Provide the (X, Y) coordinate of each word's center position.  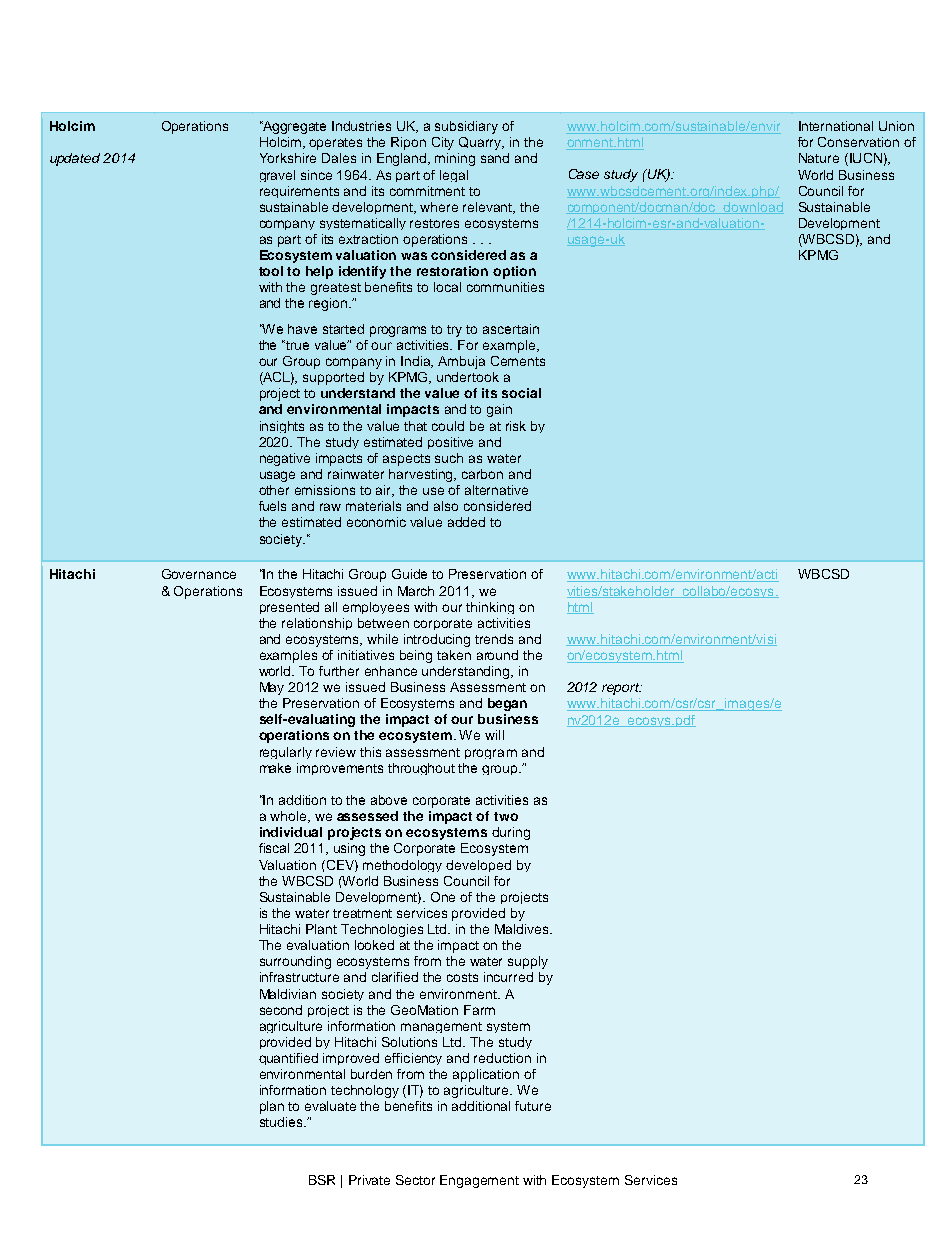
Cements (518, 361)
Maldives (523, 929)
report (622, 689)
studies (282, 1122)
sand (495, 158)
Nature (819, 158)
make (275, 768)
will (494, 735)
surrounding (295, 962)
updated (75, 159)
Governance (199, 574)
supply (528, 962)
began (507, 704)
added (466, 522)
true (297, 345)
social (521, 393)
